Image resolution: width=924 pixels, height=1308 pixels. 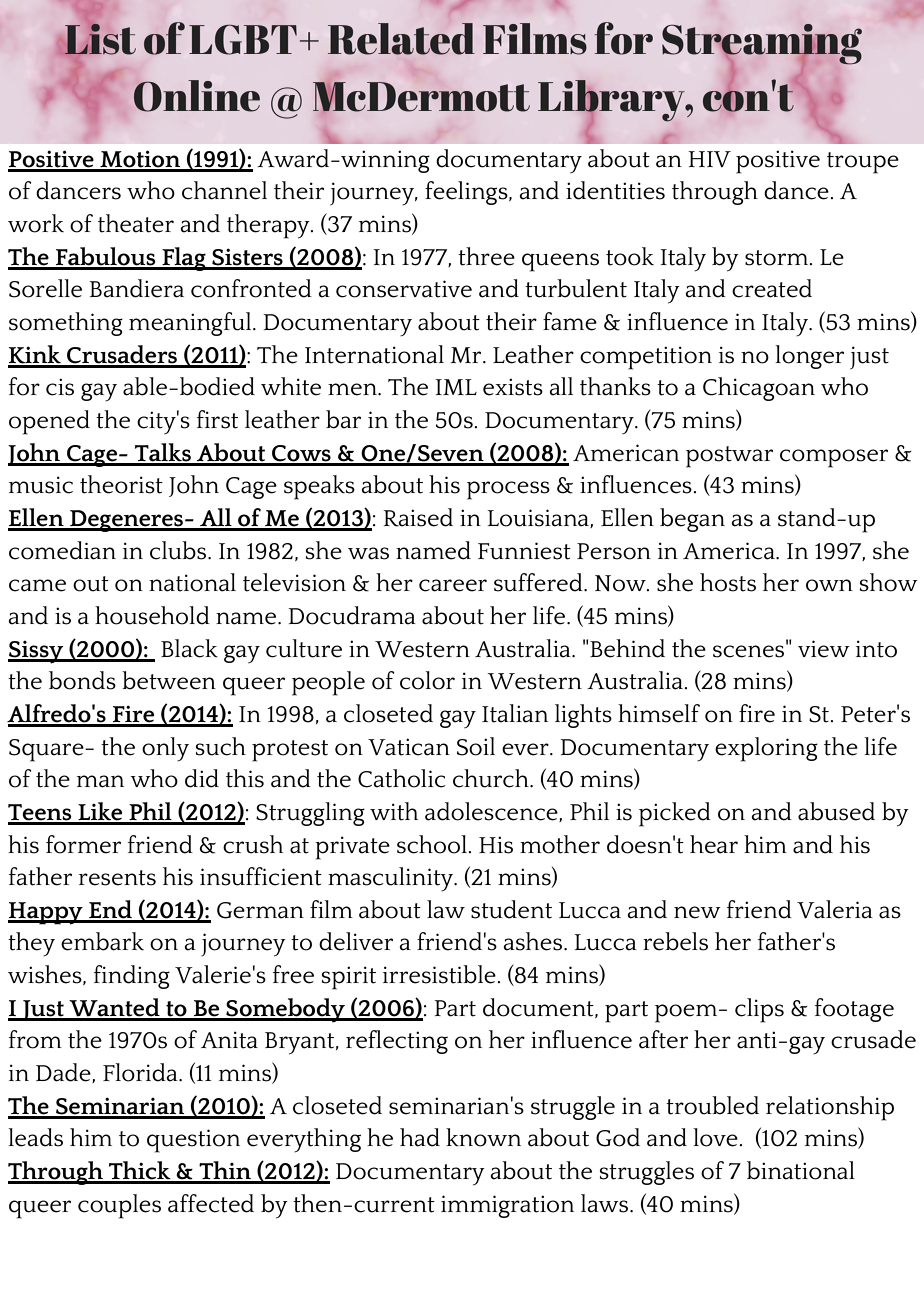 I want to click on theorist, so click(x=121, y=484).
